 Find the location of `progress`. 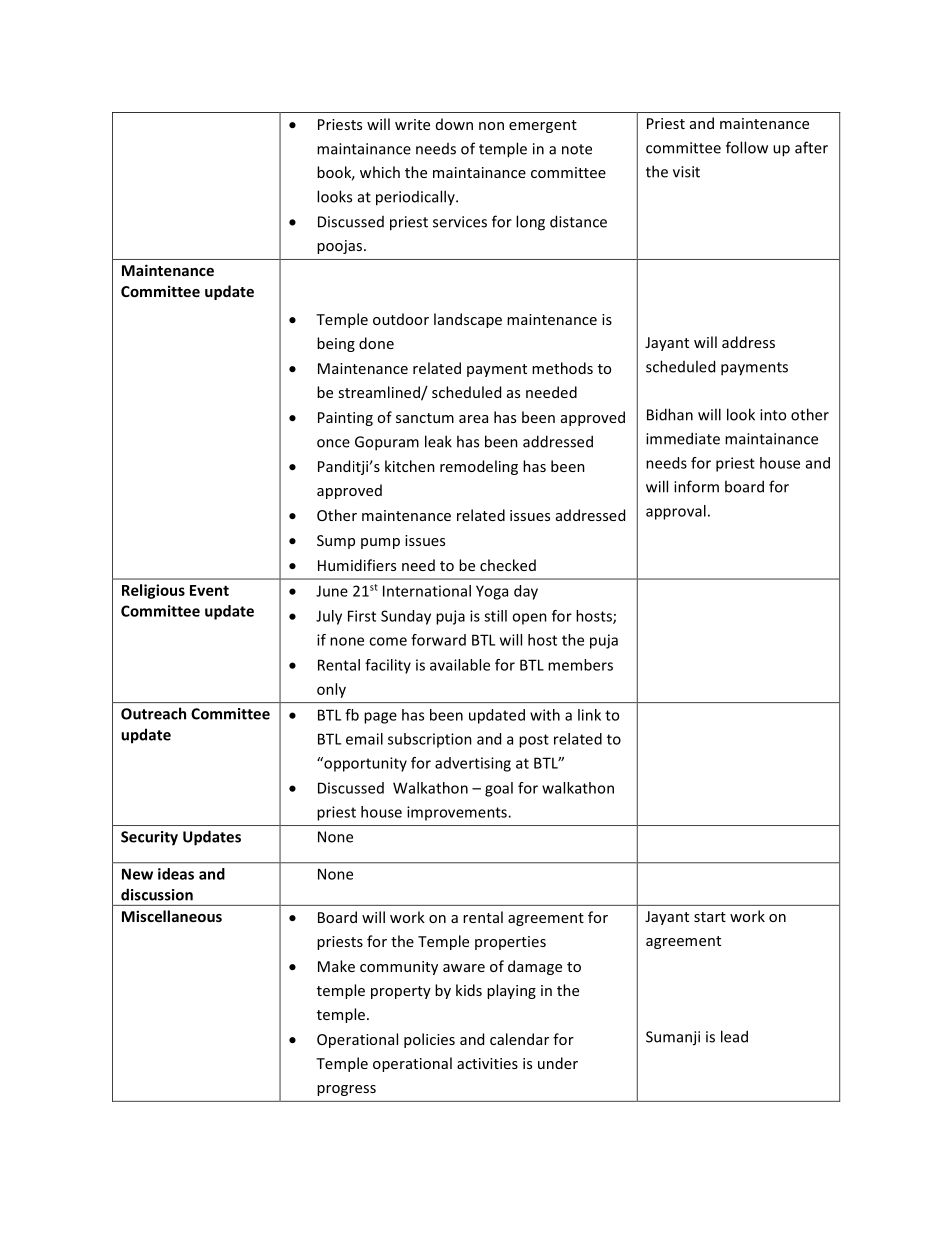

progress is located at coordinates (346, 1090).
